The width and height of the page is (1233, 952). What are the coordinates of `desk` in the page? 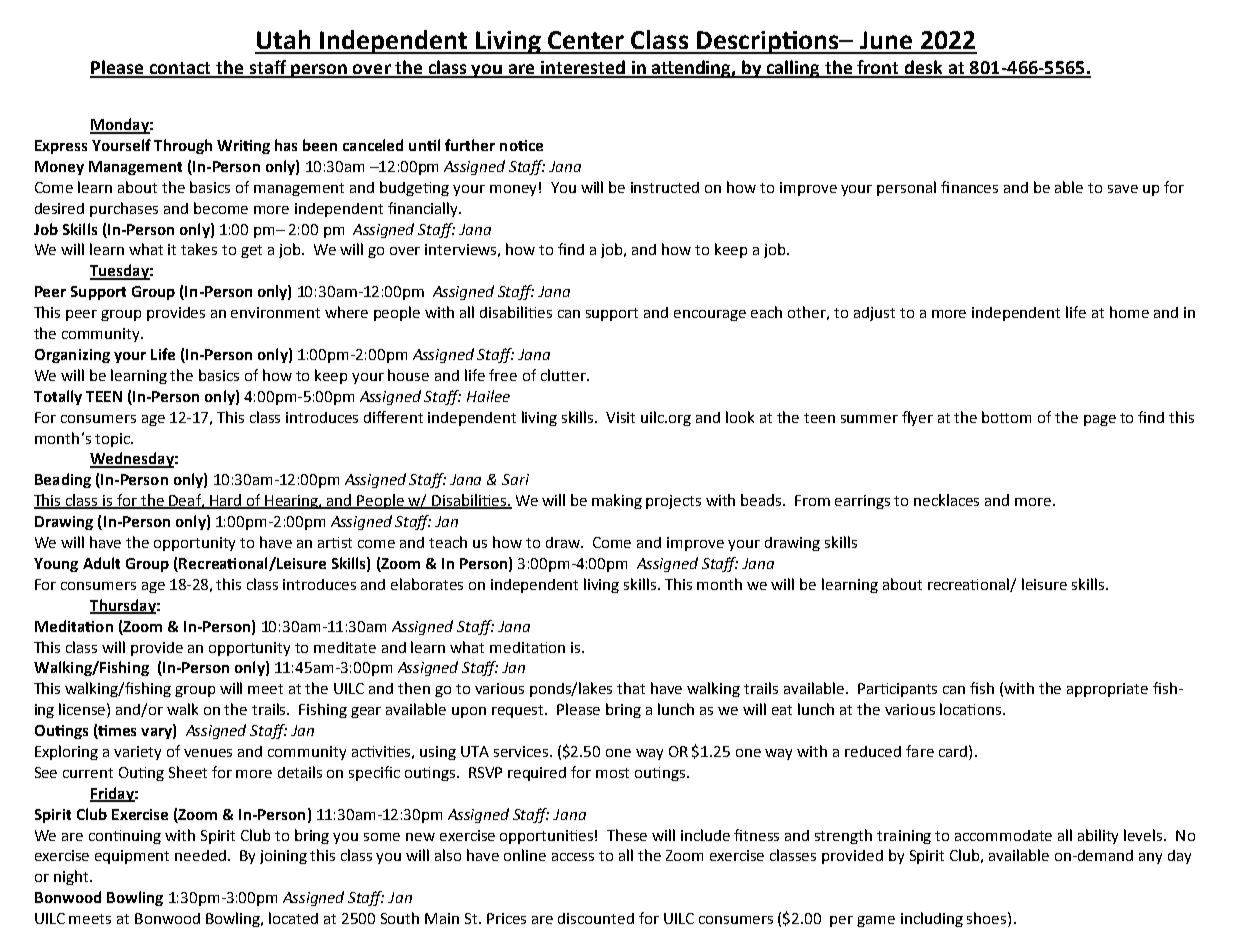 It's located at (924, 68).
